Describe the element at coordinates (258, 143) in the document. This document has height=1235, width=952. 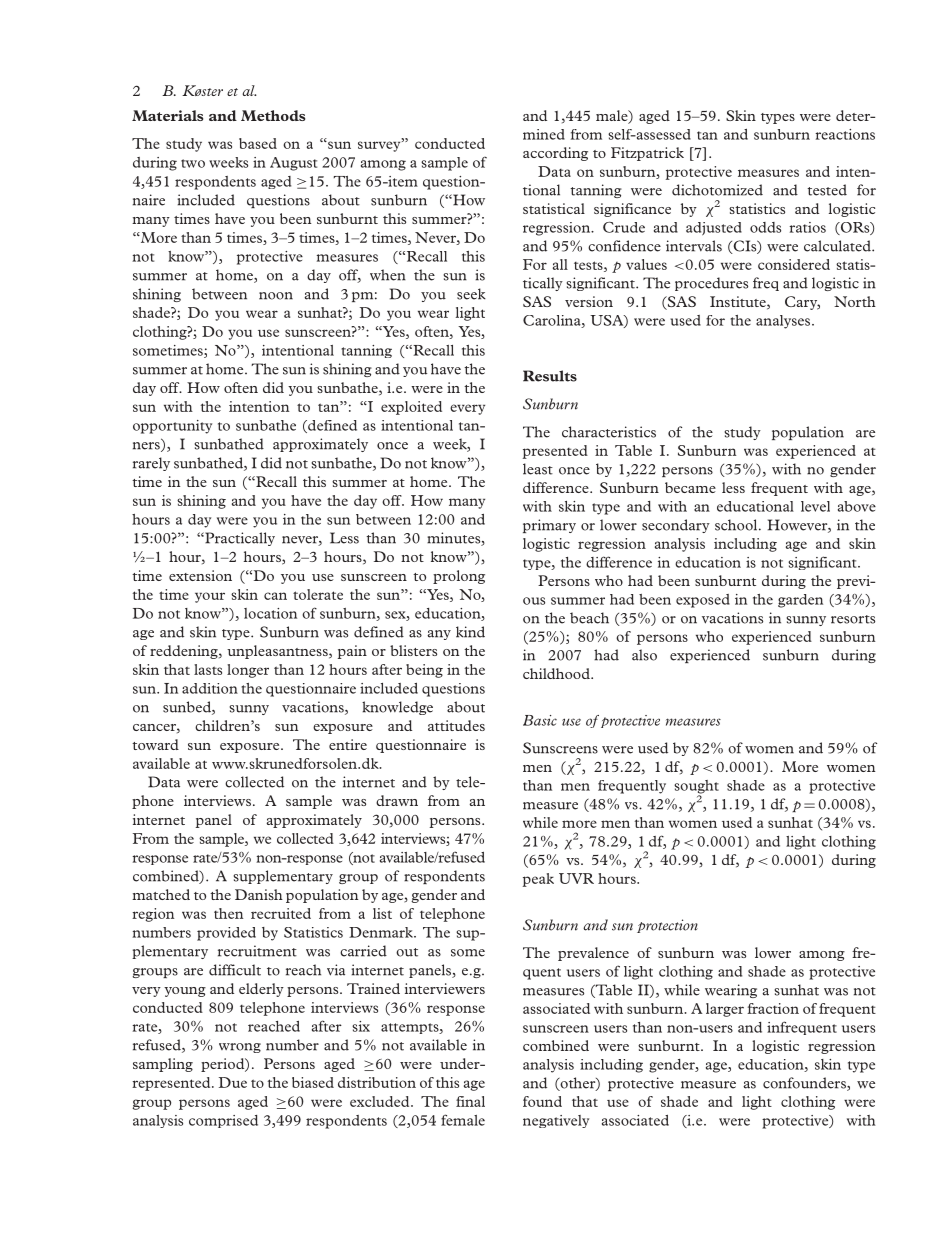
I see `based` at that location.
